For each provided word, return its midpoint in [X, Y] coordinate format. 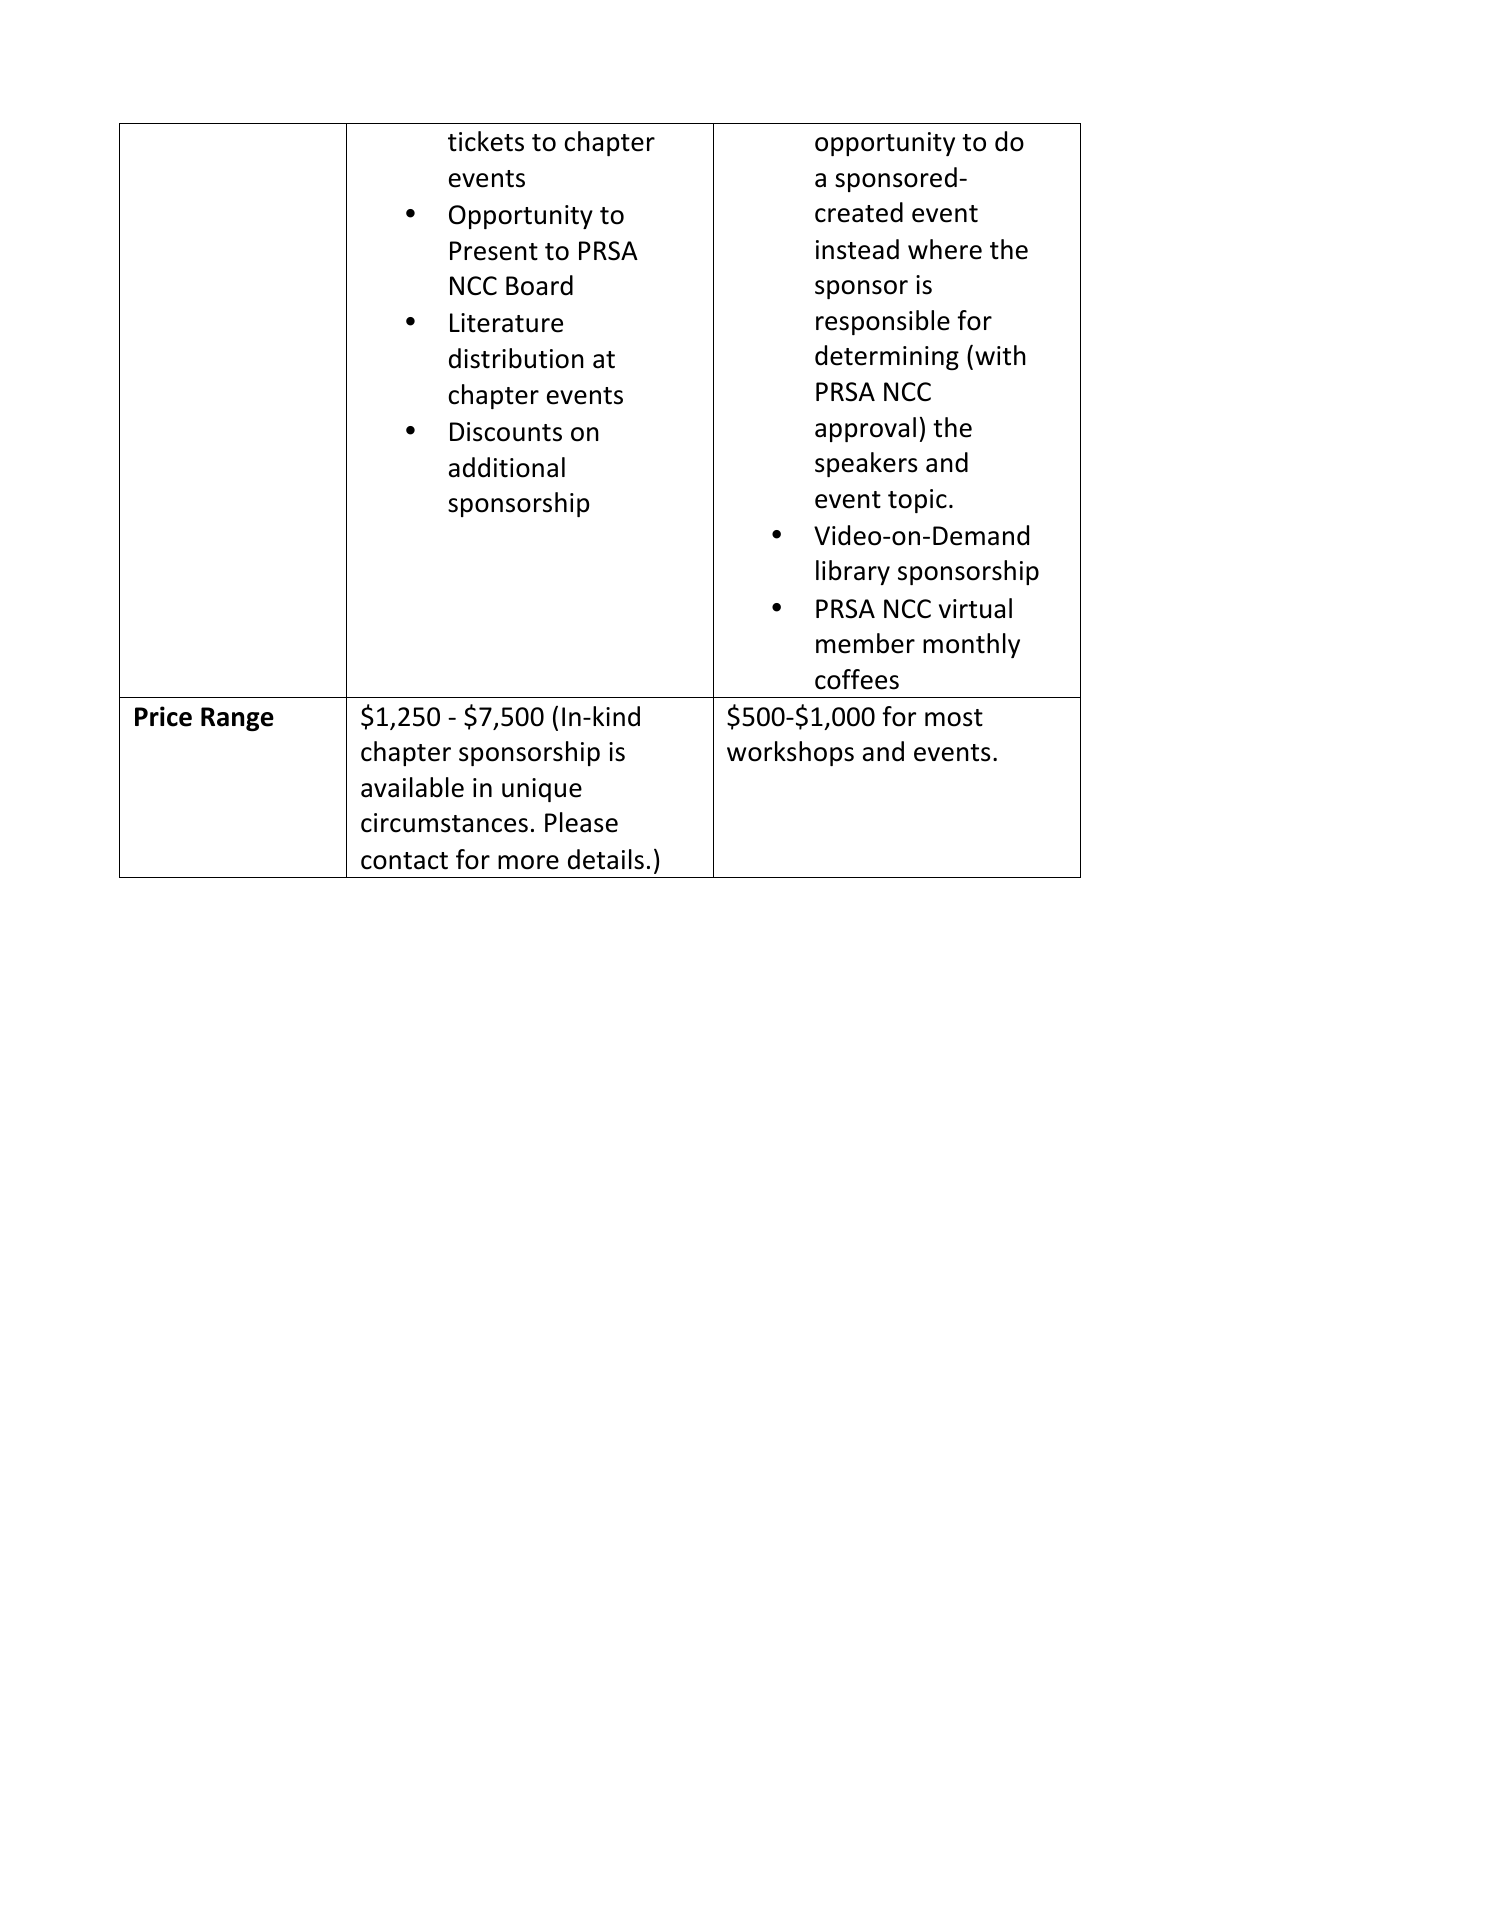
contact [404, 861]
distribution [516, 358]
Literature [506, 323]
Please [581, 822]
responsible [883, 322]
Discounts [506, 432]
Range [237, 719]
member [865, 643]
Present [494, 251]
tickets [486, 141]
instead [857, 249]
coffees [857, 679]
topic [917, 501]
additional [507, 467]
